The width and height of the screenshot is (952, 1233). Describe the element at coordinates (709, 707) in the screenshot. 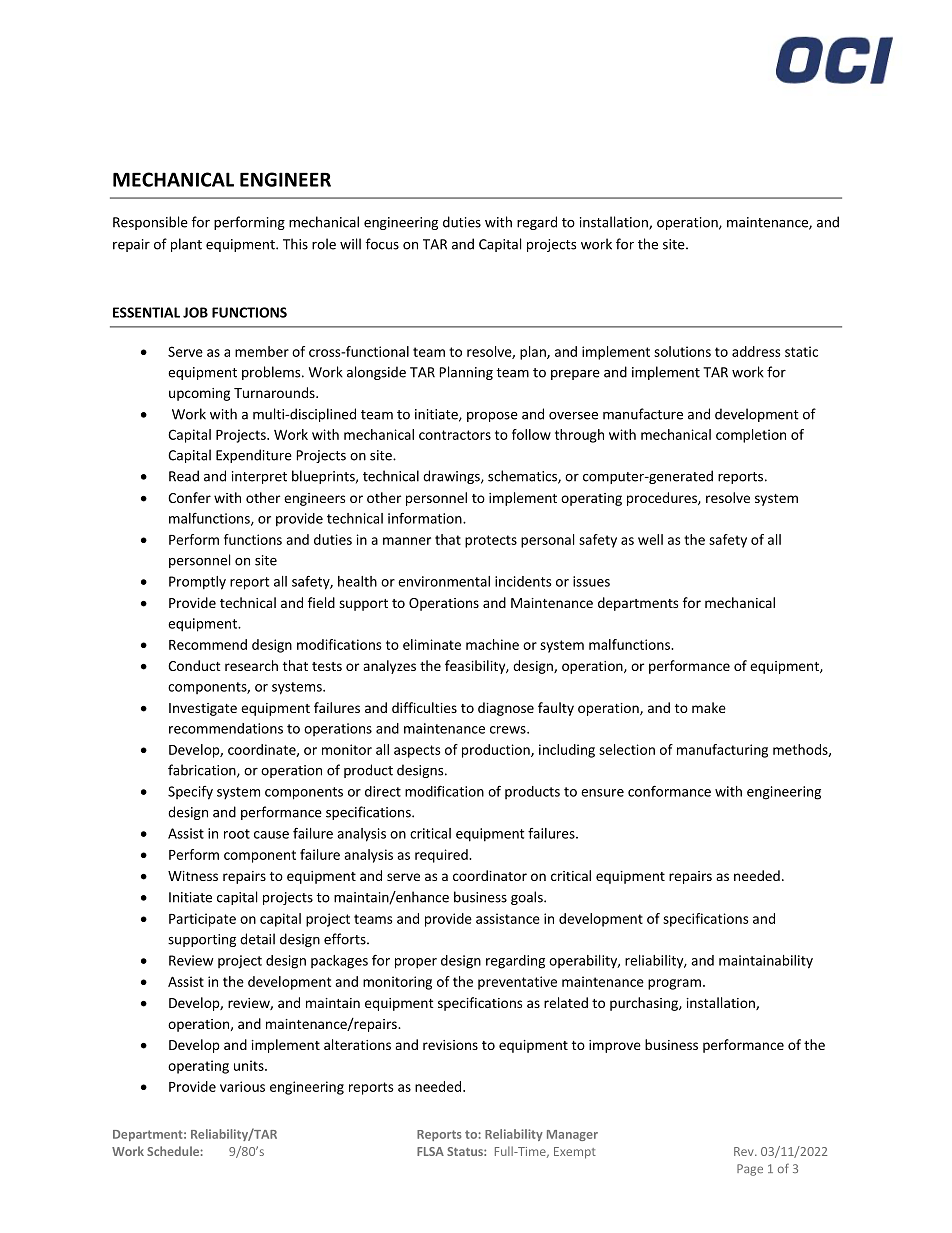

I see `make` at that location.
